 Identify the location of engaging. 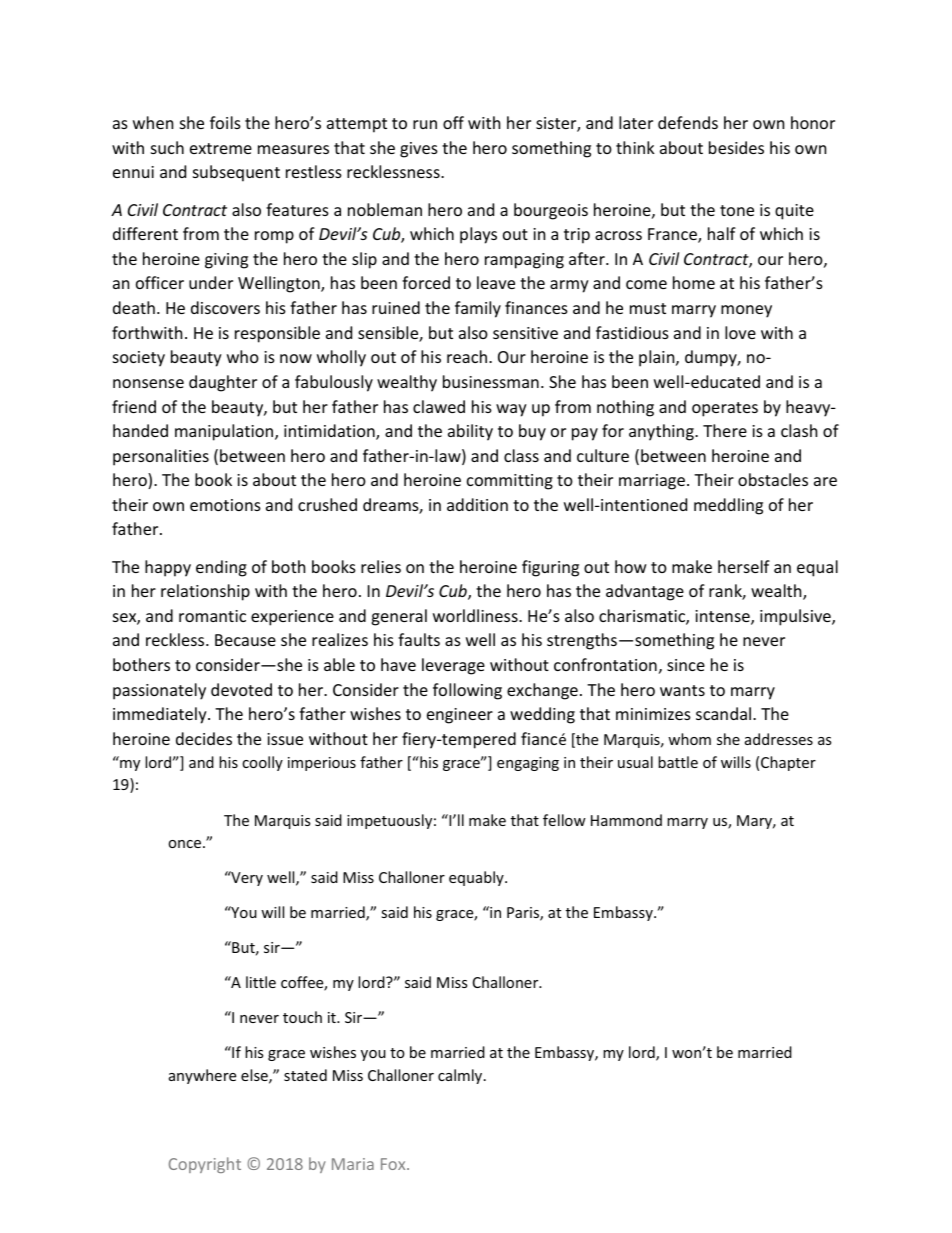
(528, 764).
